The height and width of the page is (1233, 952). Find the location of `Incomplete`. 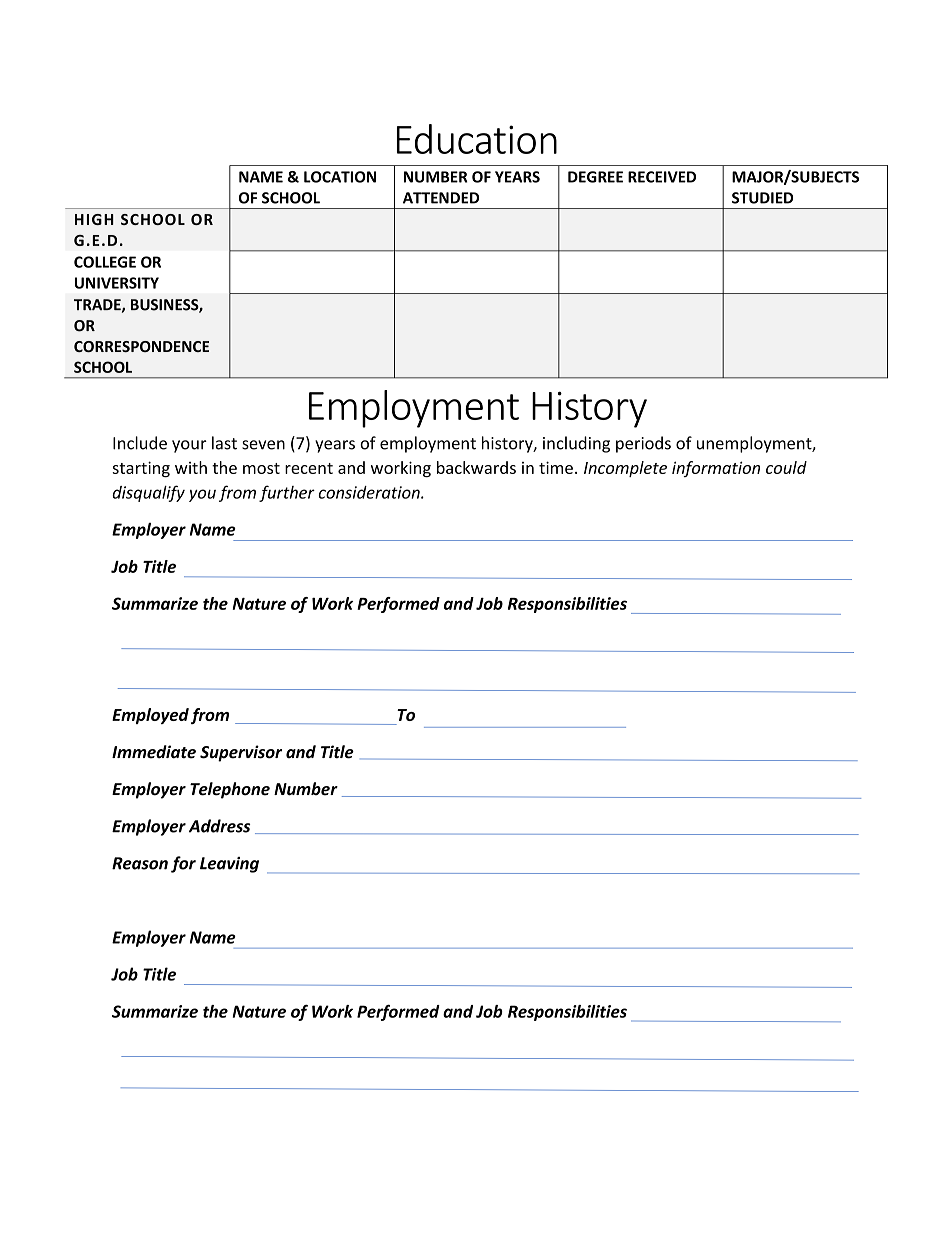

Incomplete is located at coordinates (625, 469).
